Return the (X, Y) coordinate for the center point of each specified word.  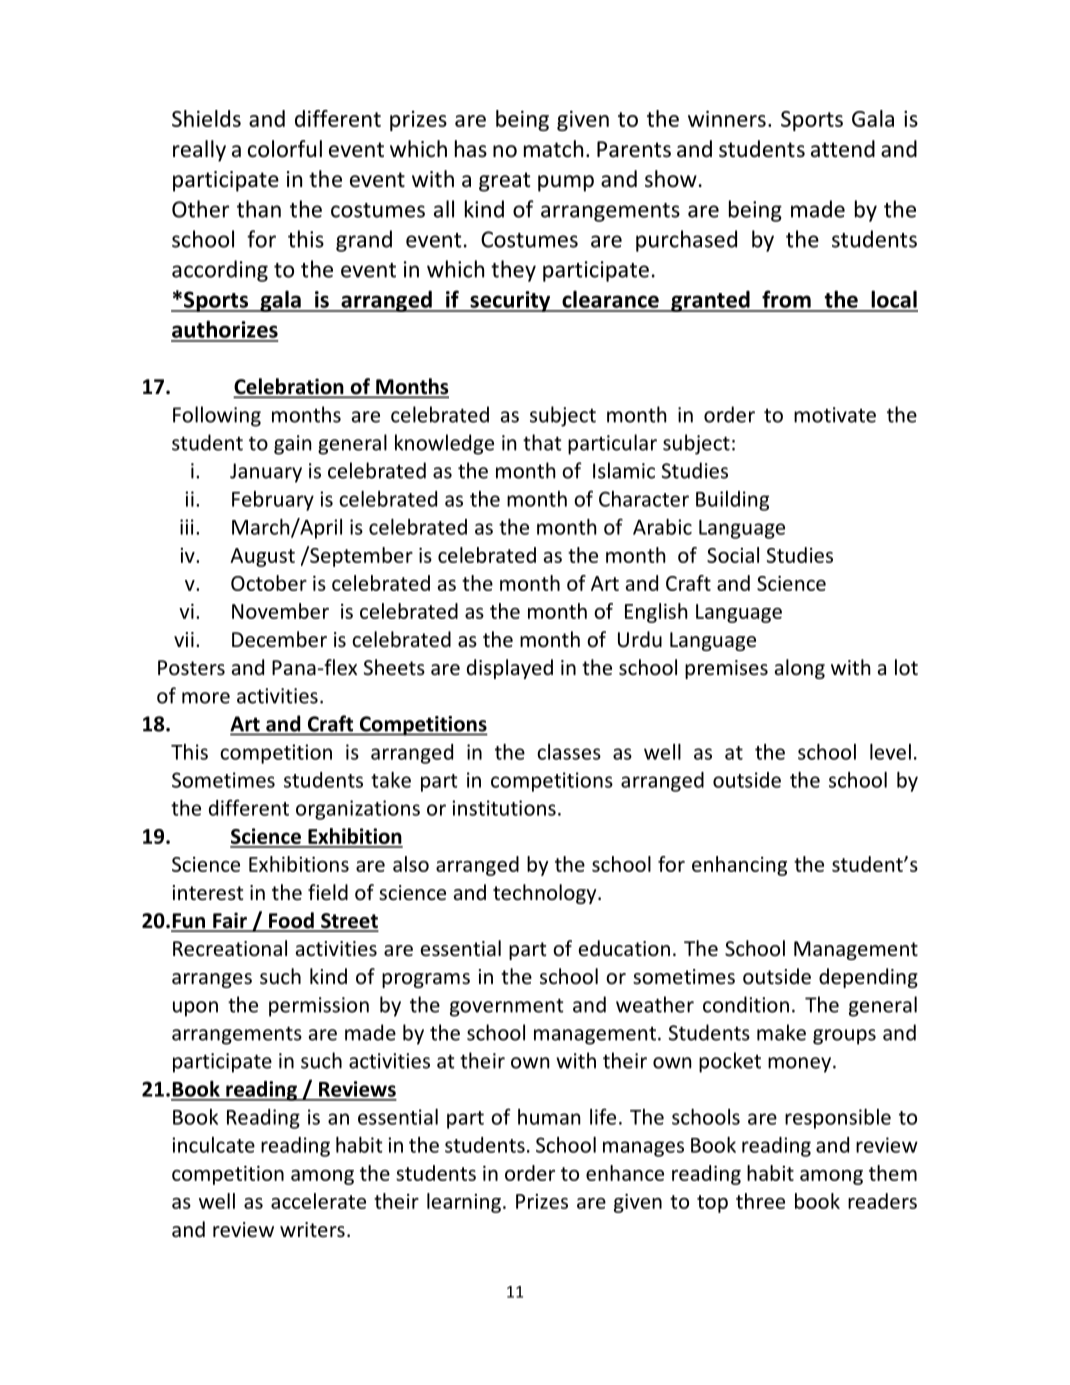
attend (843, 149)
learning (464, 1203)
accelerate (318, 1201)
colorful (285, 149)
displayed (510, 669)
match (553, 149)
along (800, 669)
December (279, 639)
